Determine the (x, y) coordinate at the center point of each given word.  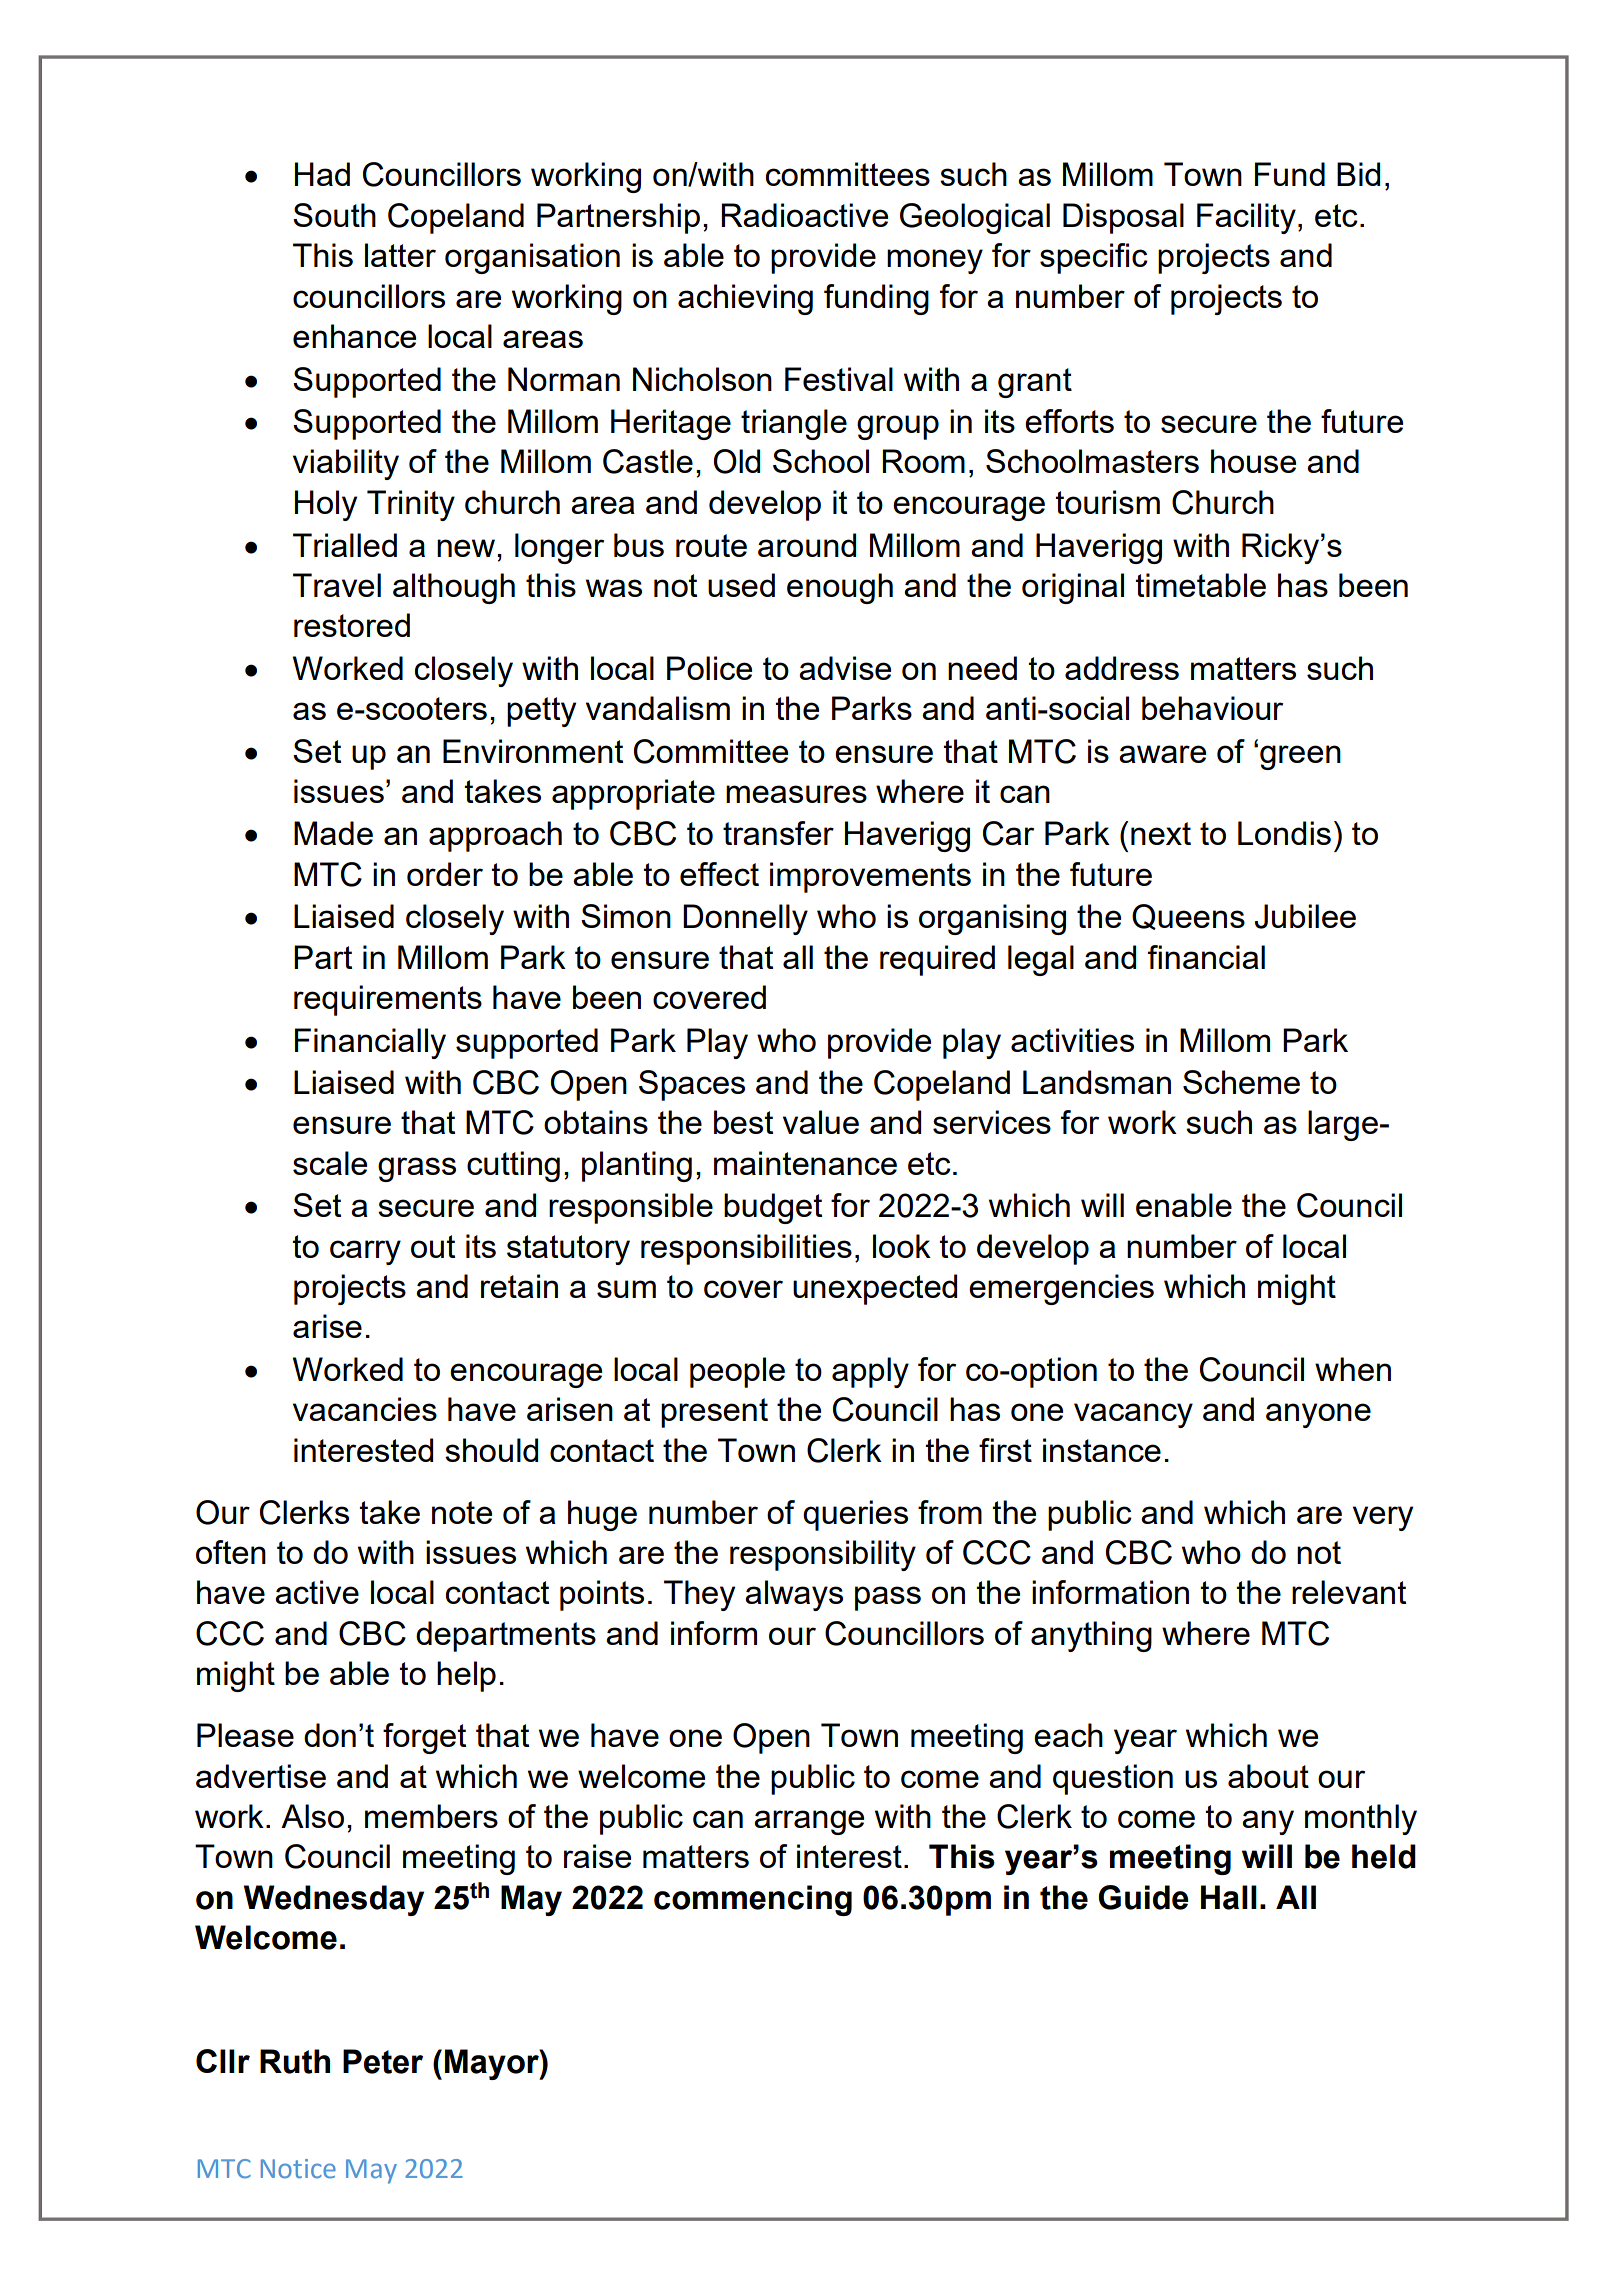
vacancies (365, 1409)
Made (333, 833)
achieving (745, 299)
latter (400, 255)
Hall (1229, 1897)
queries (855, 1515)
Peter (383, 2061)
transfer (778, 833)
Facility (1246, 218)
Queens (1188, 917)
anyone (1318, 1415)
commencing (753, 1900)
